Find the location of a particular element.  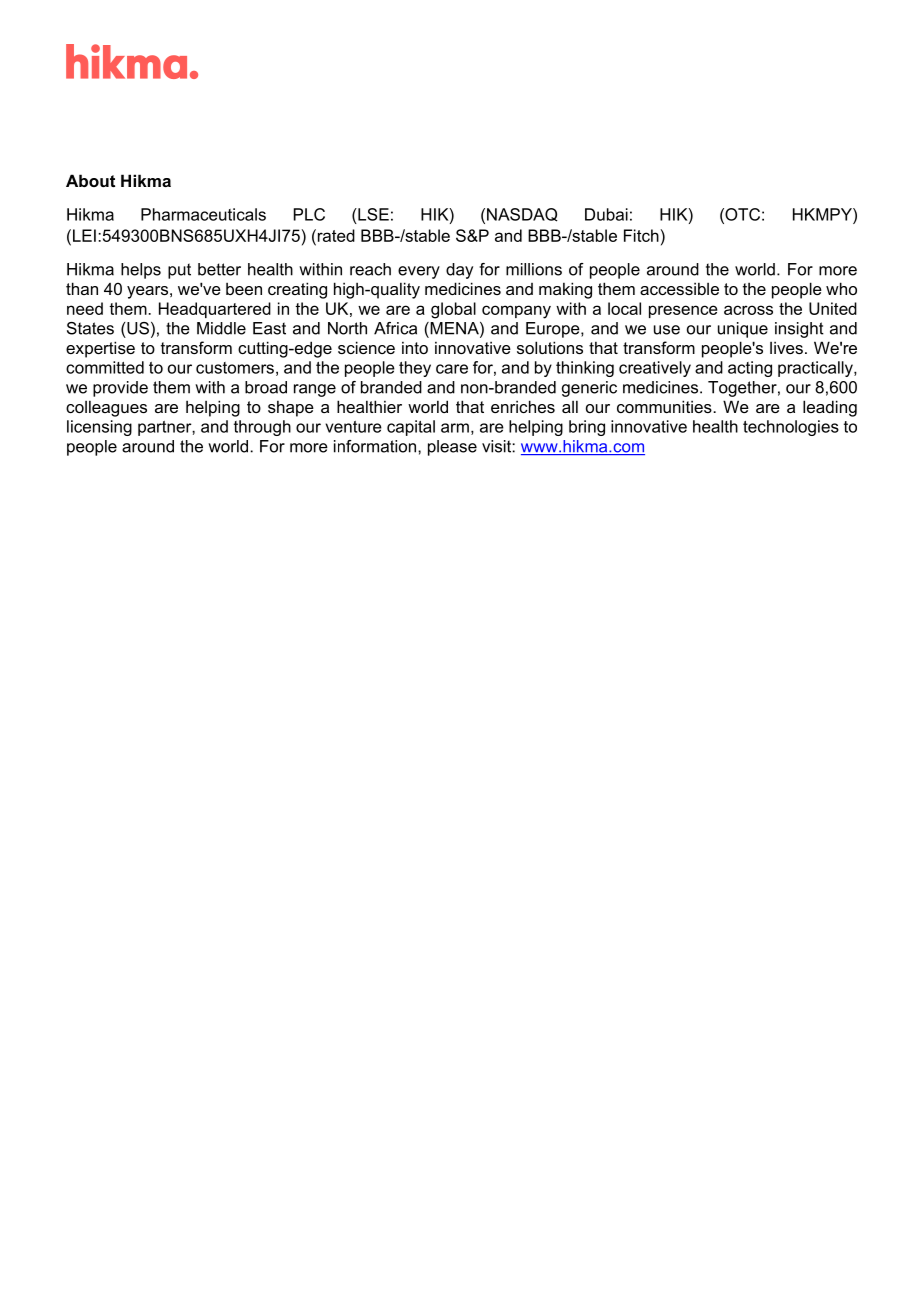

provide is located at coordinates (120, 389).
